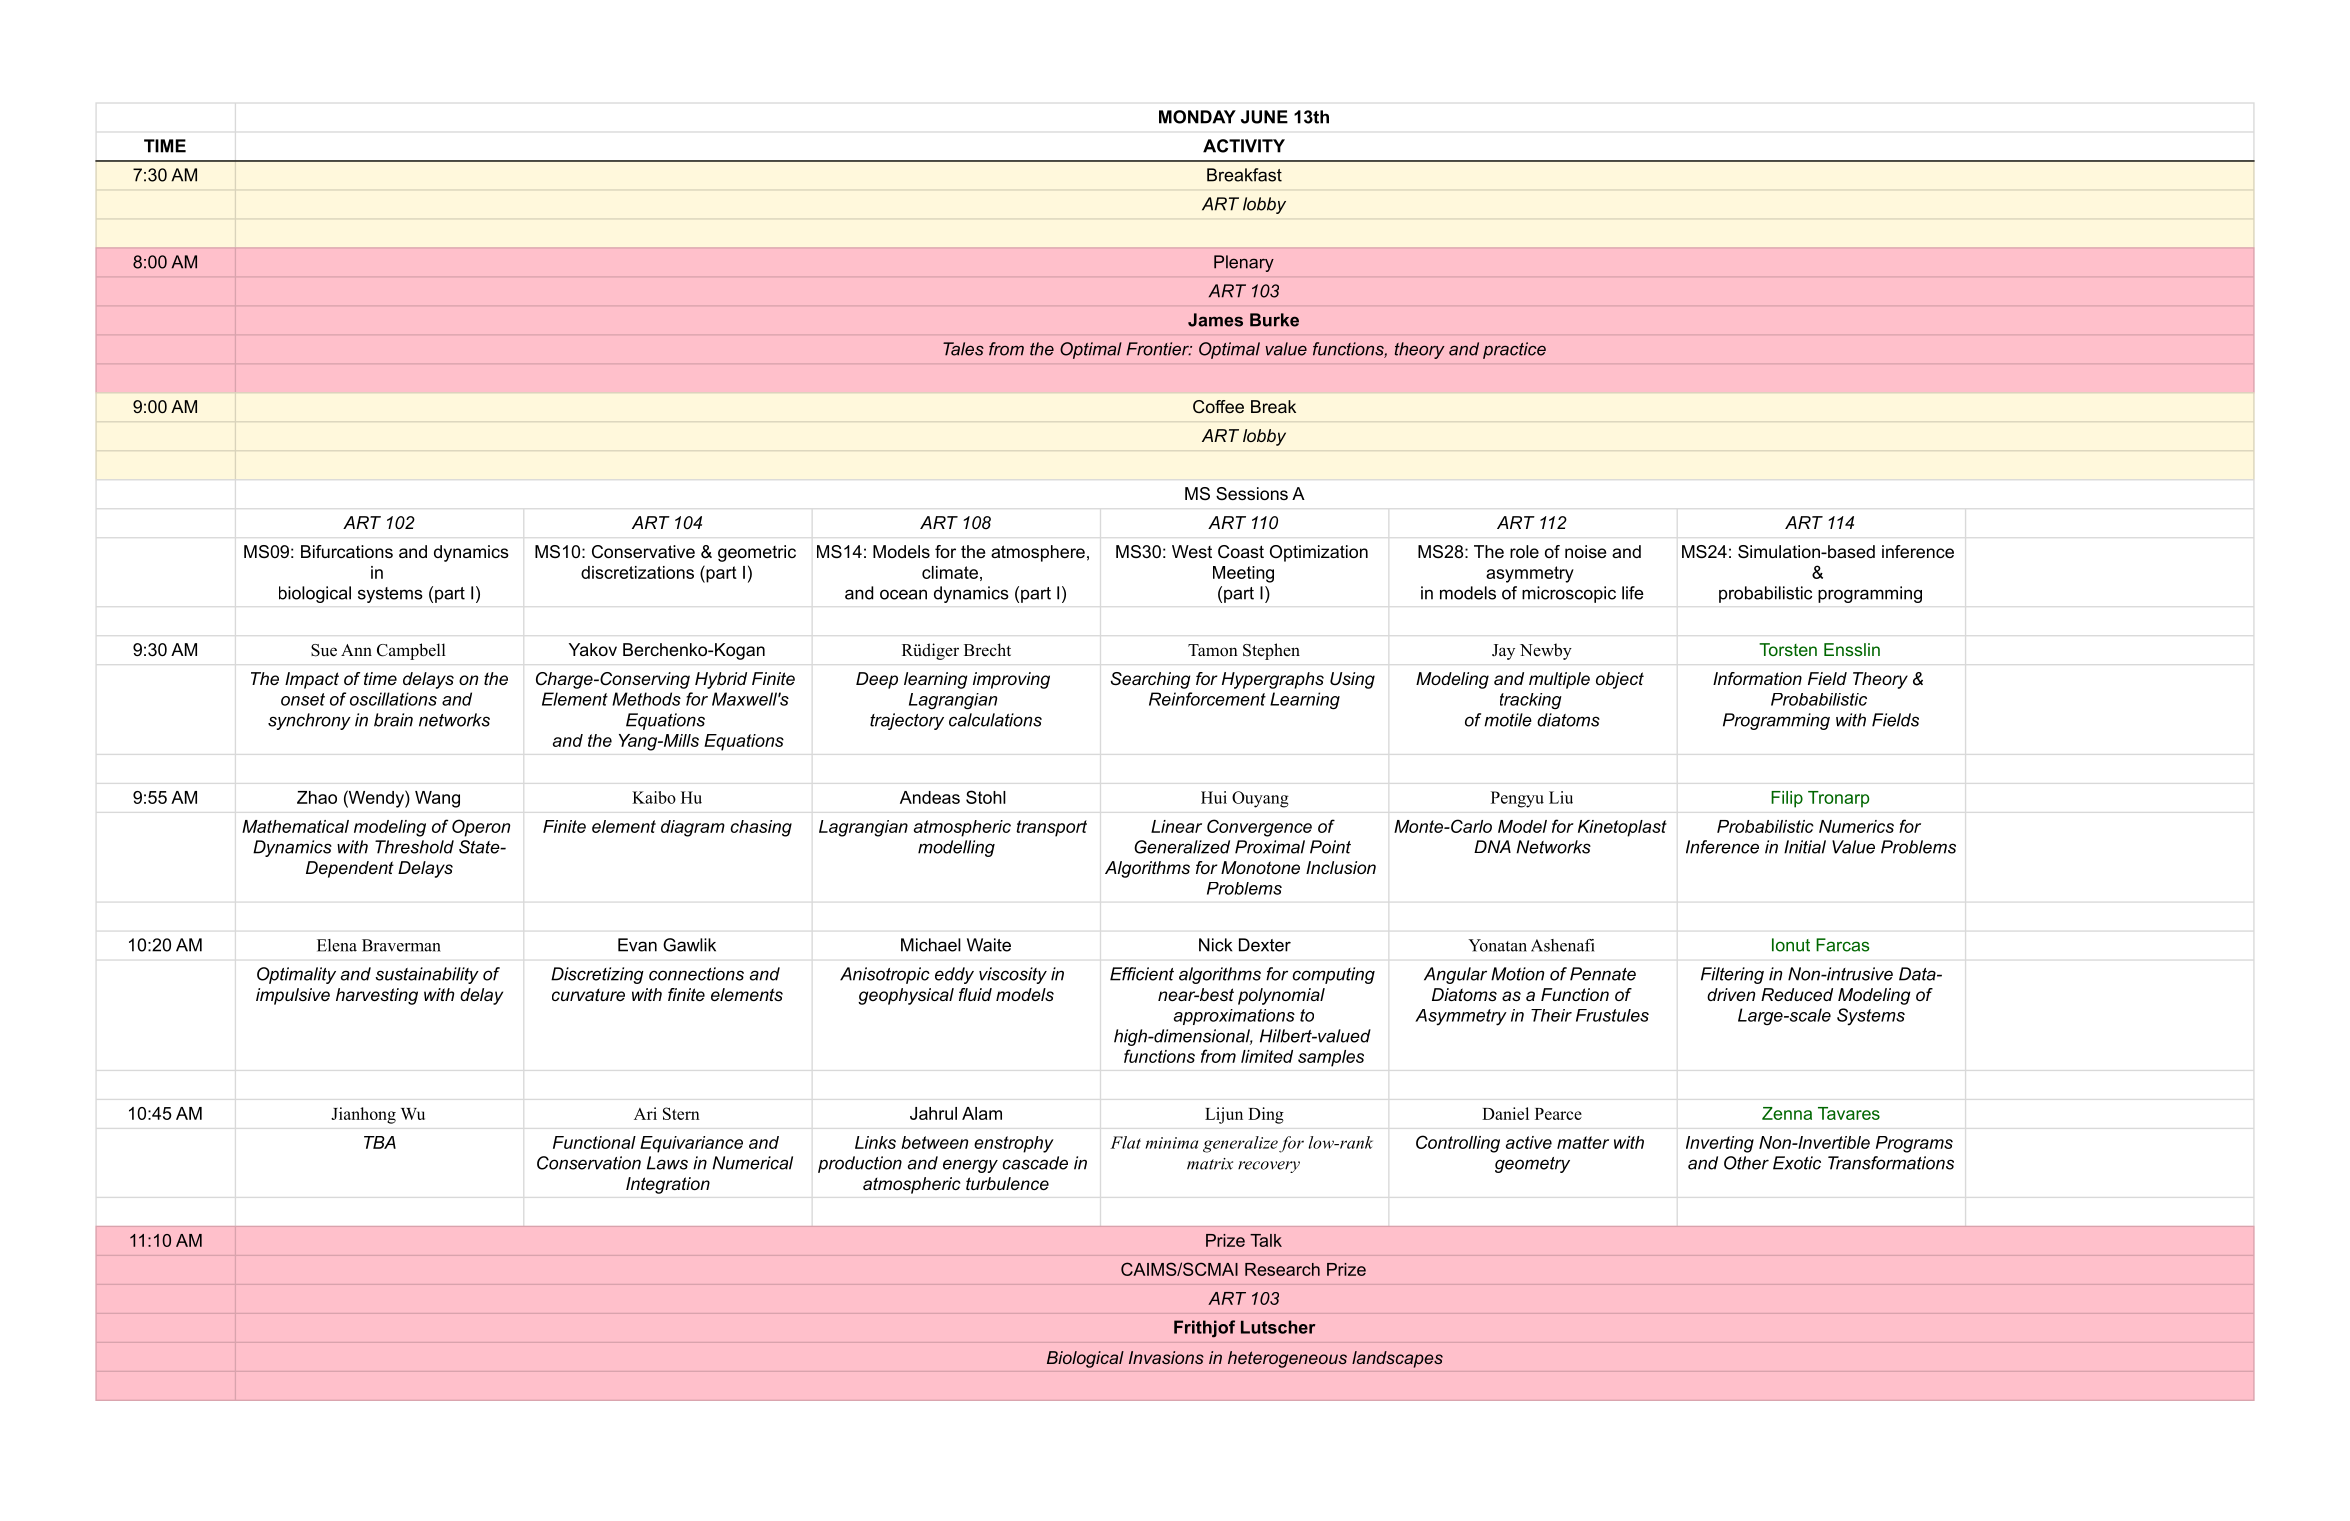 The height and width of the screenshot is (1521, 2350). I want to click on JUNE, so click(1264, 117).
